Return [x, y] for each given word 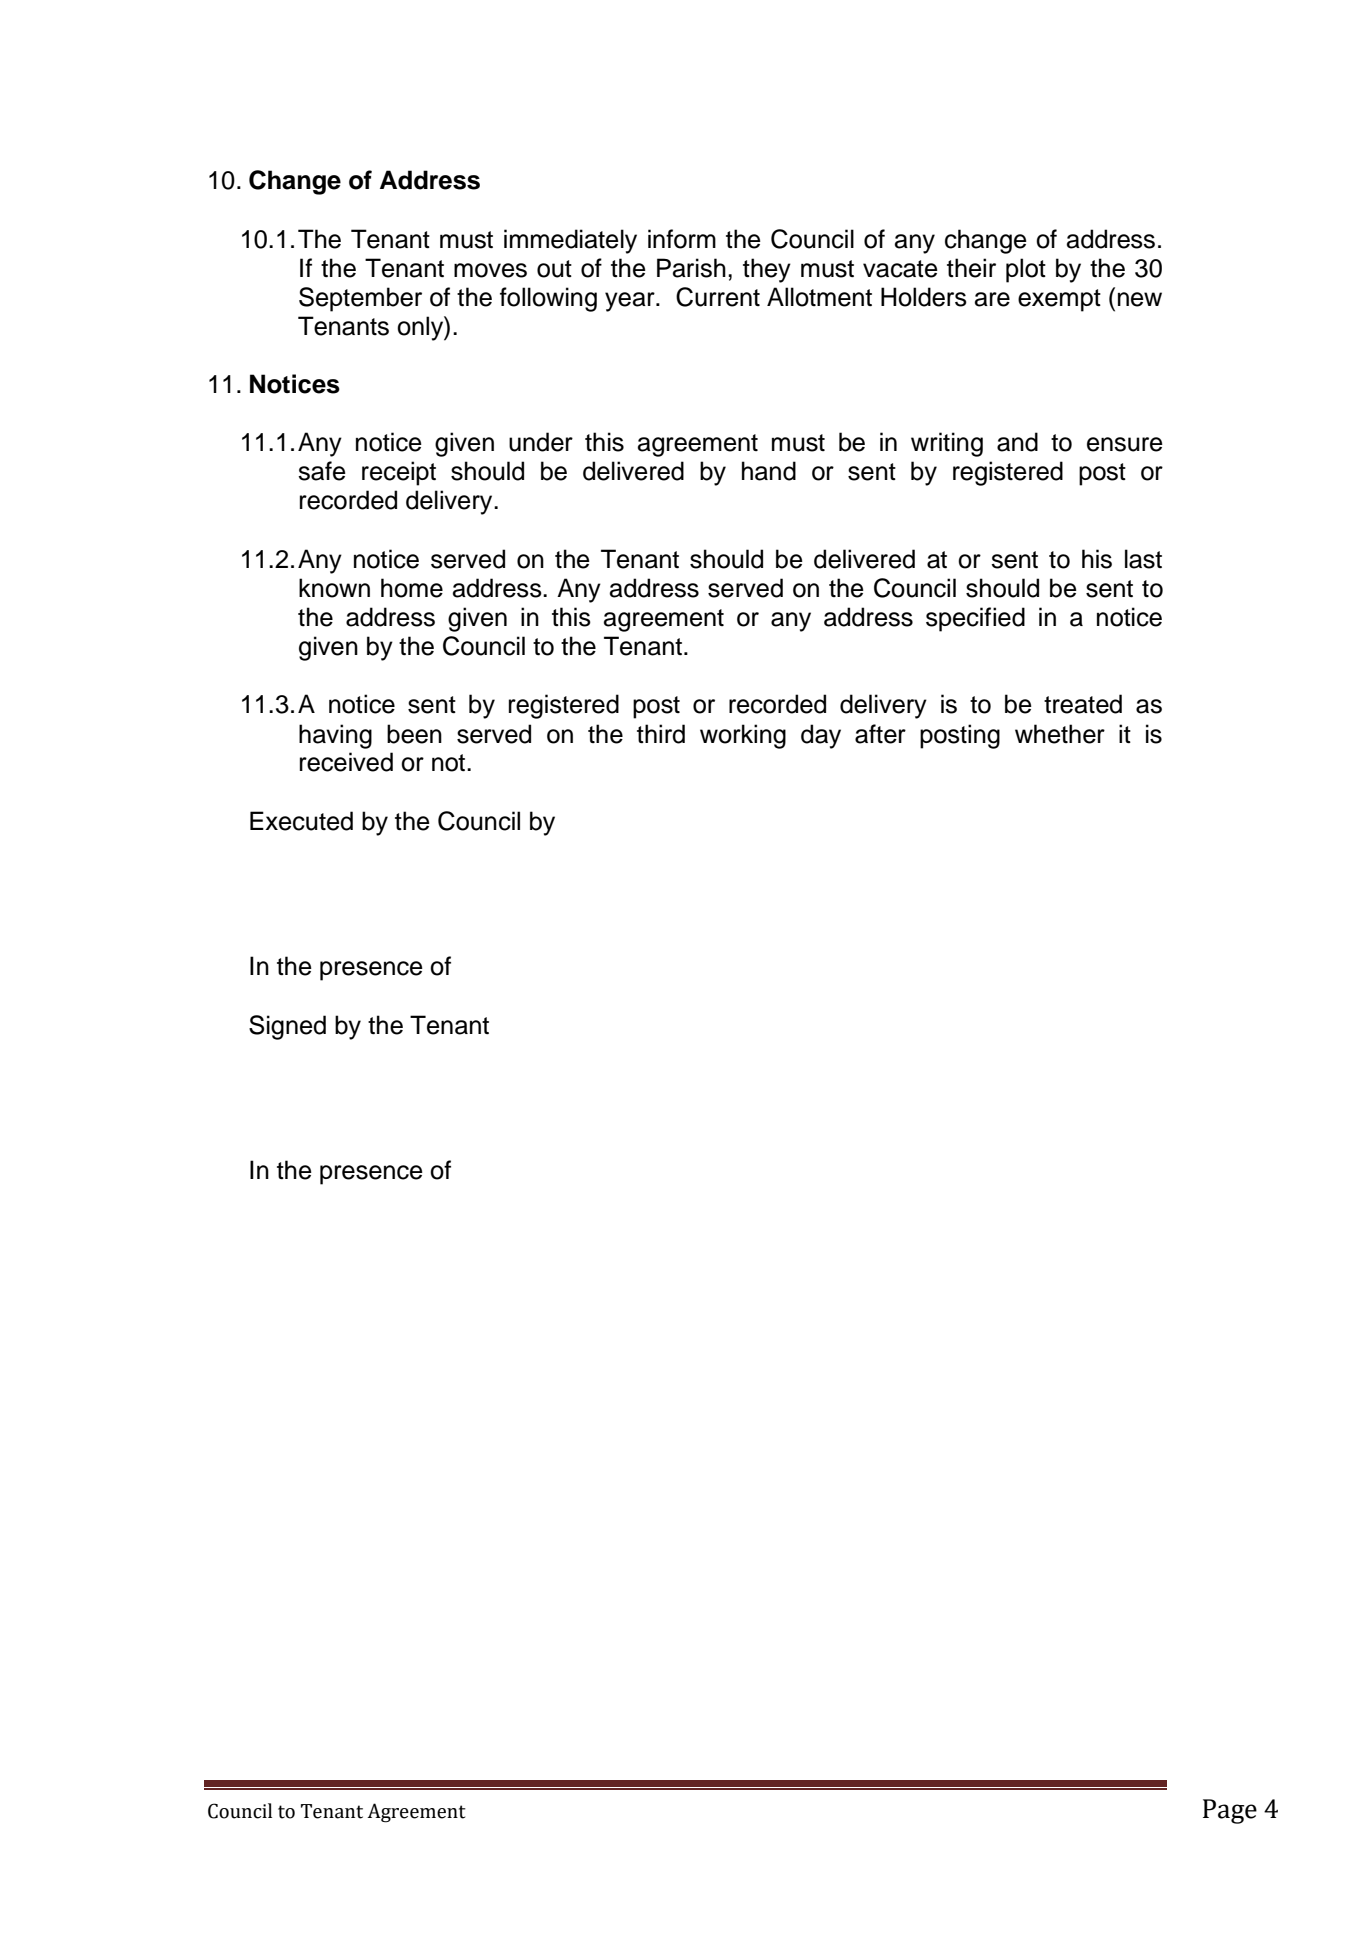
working [743, 736]
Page [1230, 1811]
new [1140, 299]
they [767, 270]
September [360, 299]
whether [1060, 734]
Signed [287, 1027]
